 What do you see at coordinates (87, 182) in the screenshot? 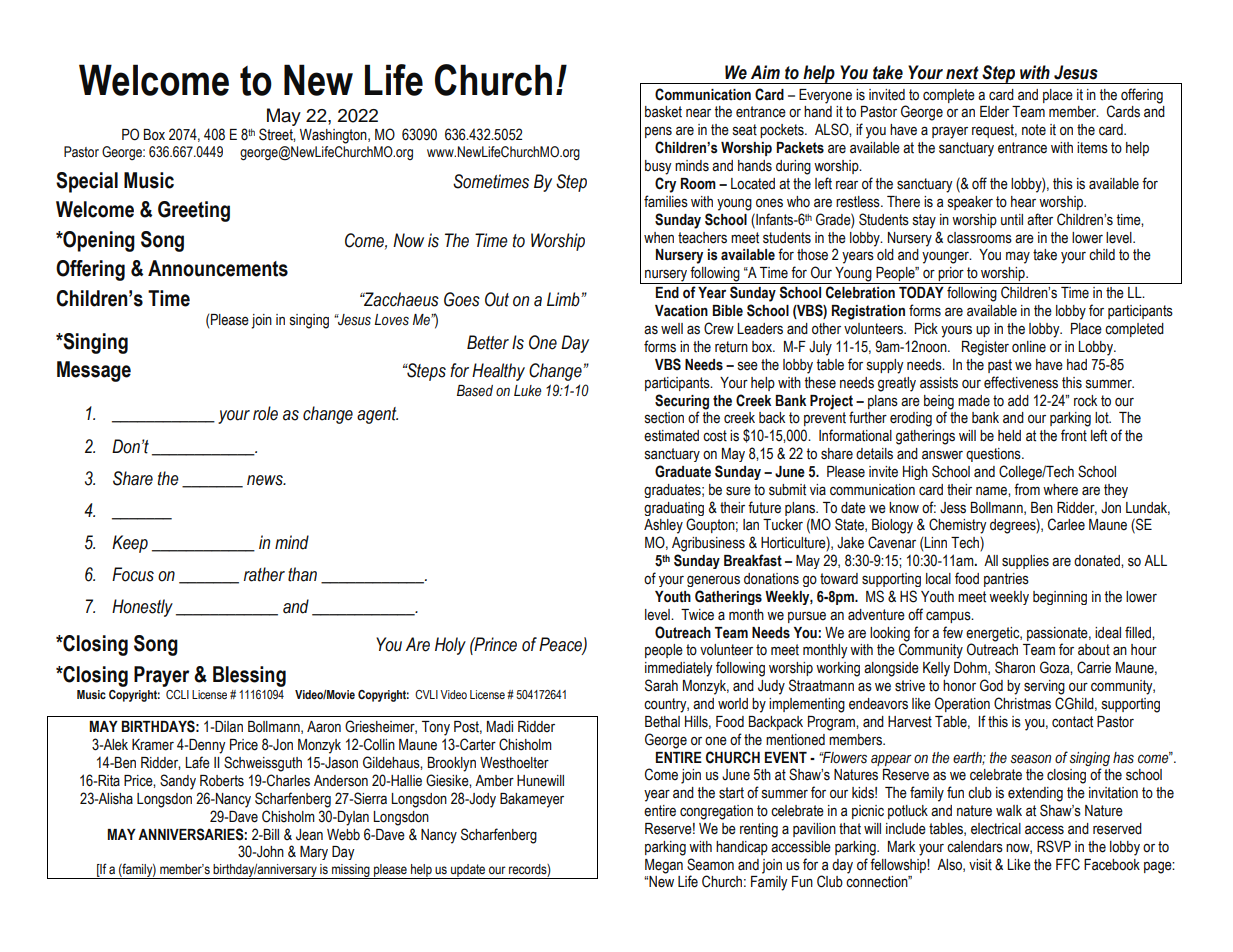
I see `Special` at bounding box center [87, 182].
